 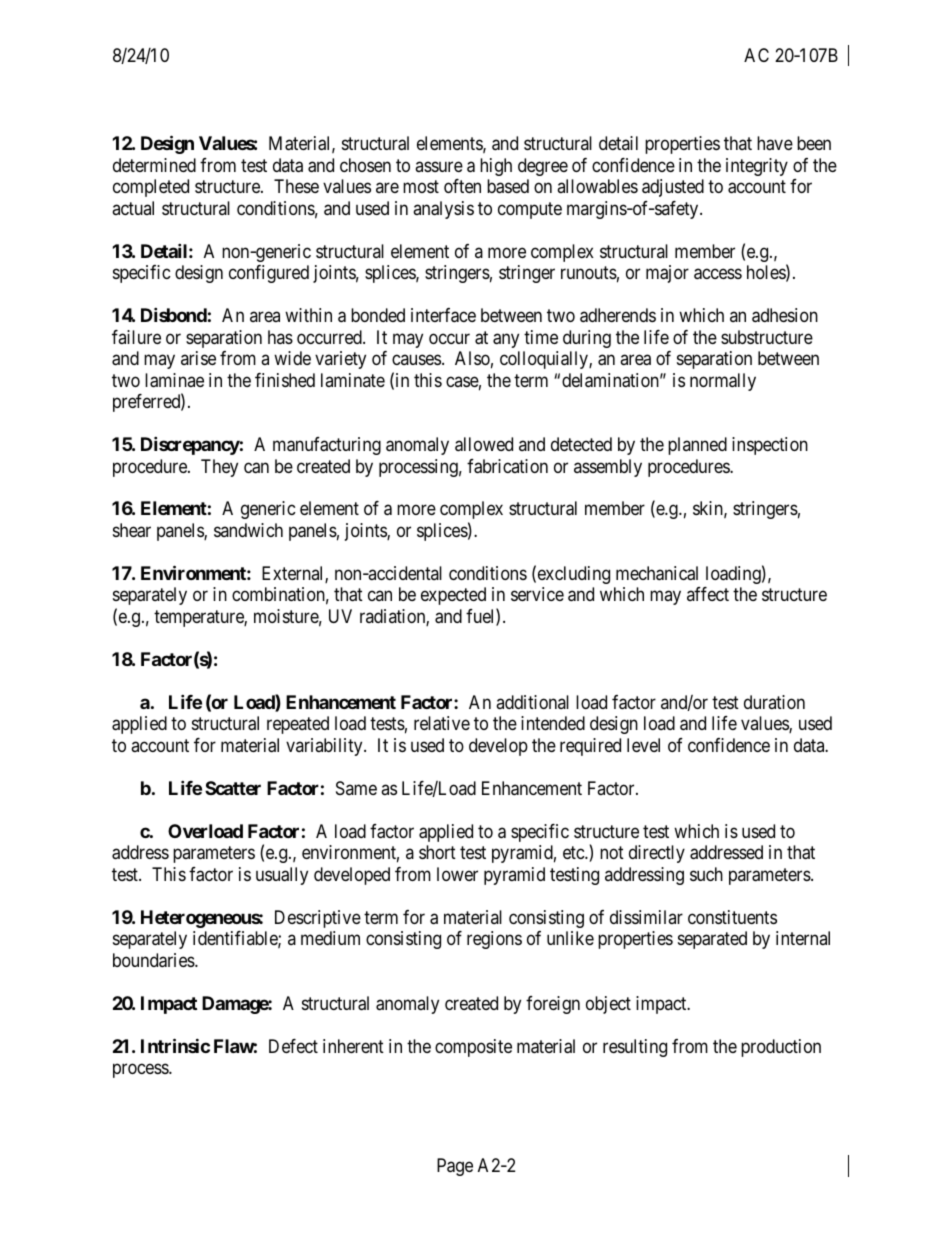 I want to click on Page, so click(x=455, y=1167).
